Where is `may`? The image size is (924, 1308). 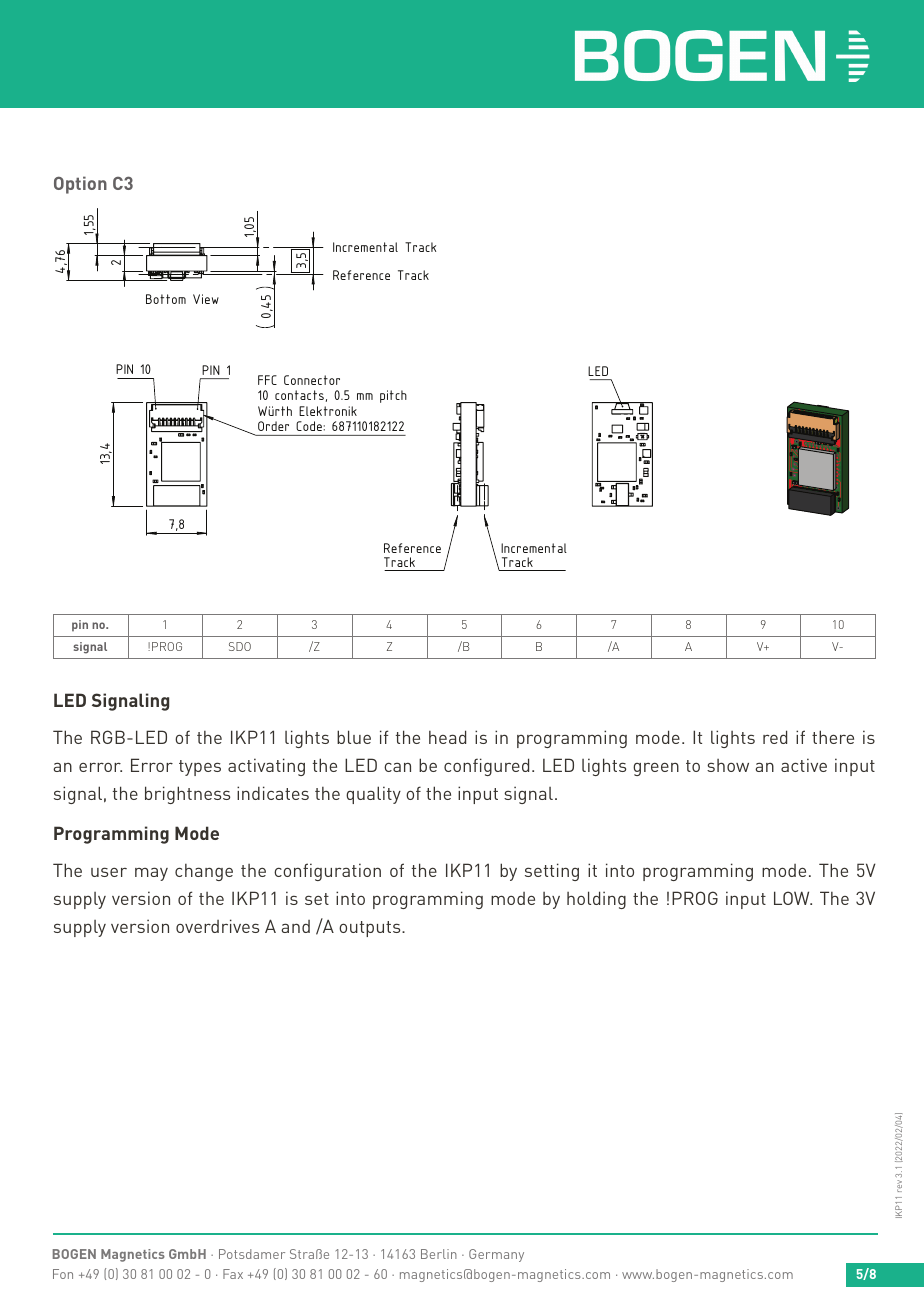 may is located at coordinates (151, 874).
